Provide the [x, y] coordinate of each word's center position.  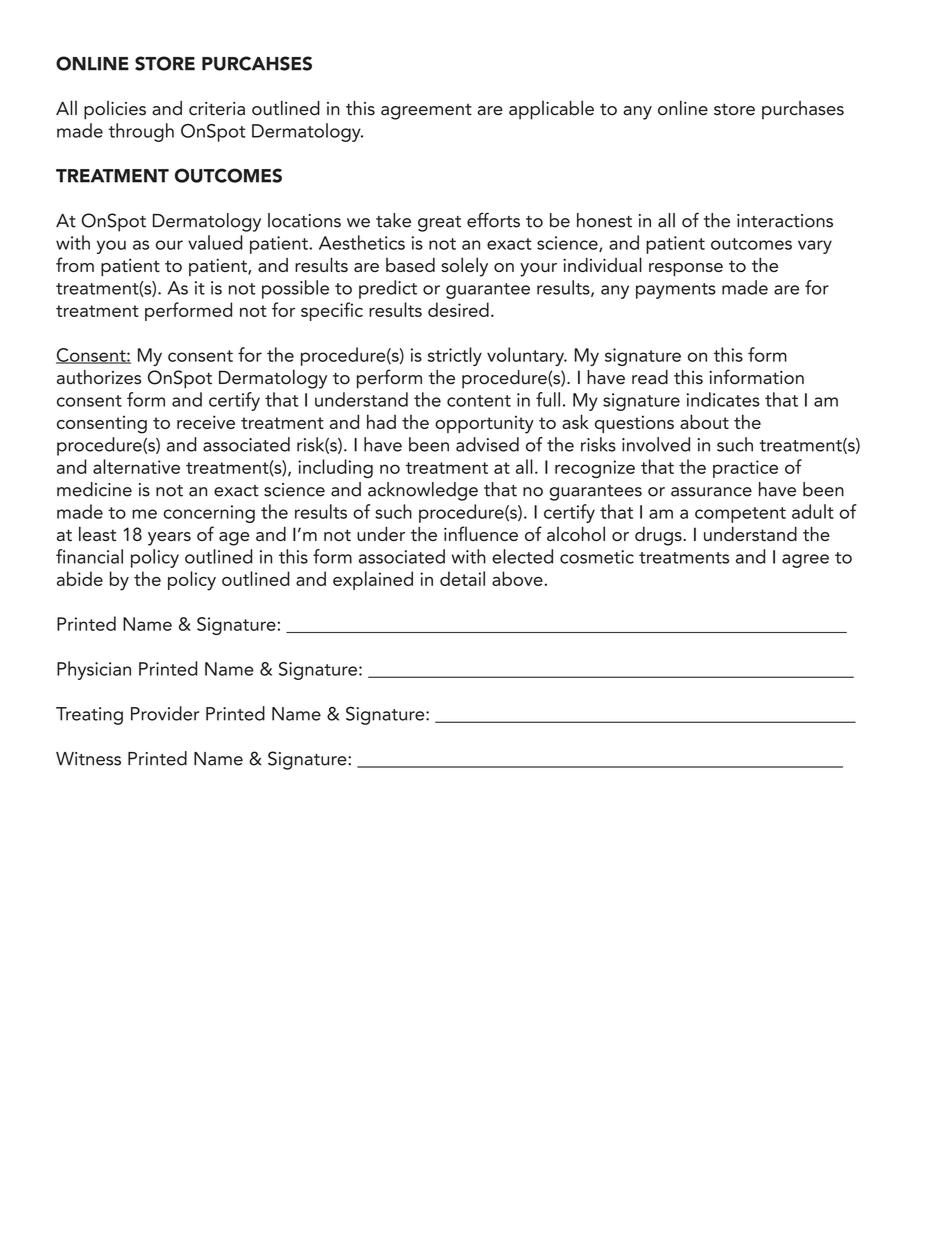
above [517, 578]
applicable [551, 110]
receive [206, 422]
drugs [659, 536]
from [75, 264]
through [141, 132]
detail [462, 578]
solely [464, 267]
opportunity [484, 424]
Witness [88, 759]
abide [80, 578]
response [686, 270]
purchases [803, 110]
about [704, 421]
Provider [165, 713]
